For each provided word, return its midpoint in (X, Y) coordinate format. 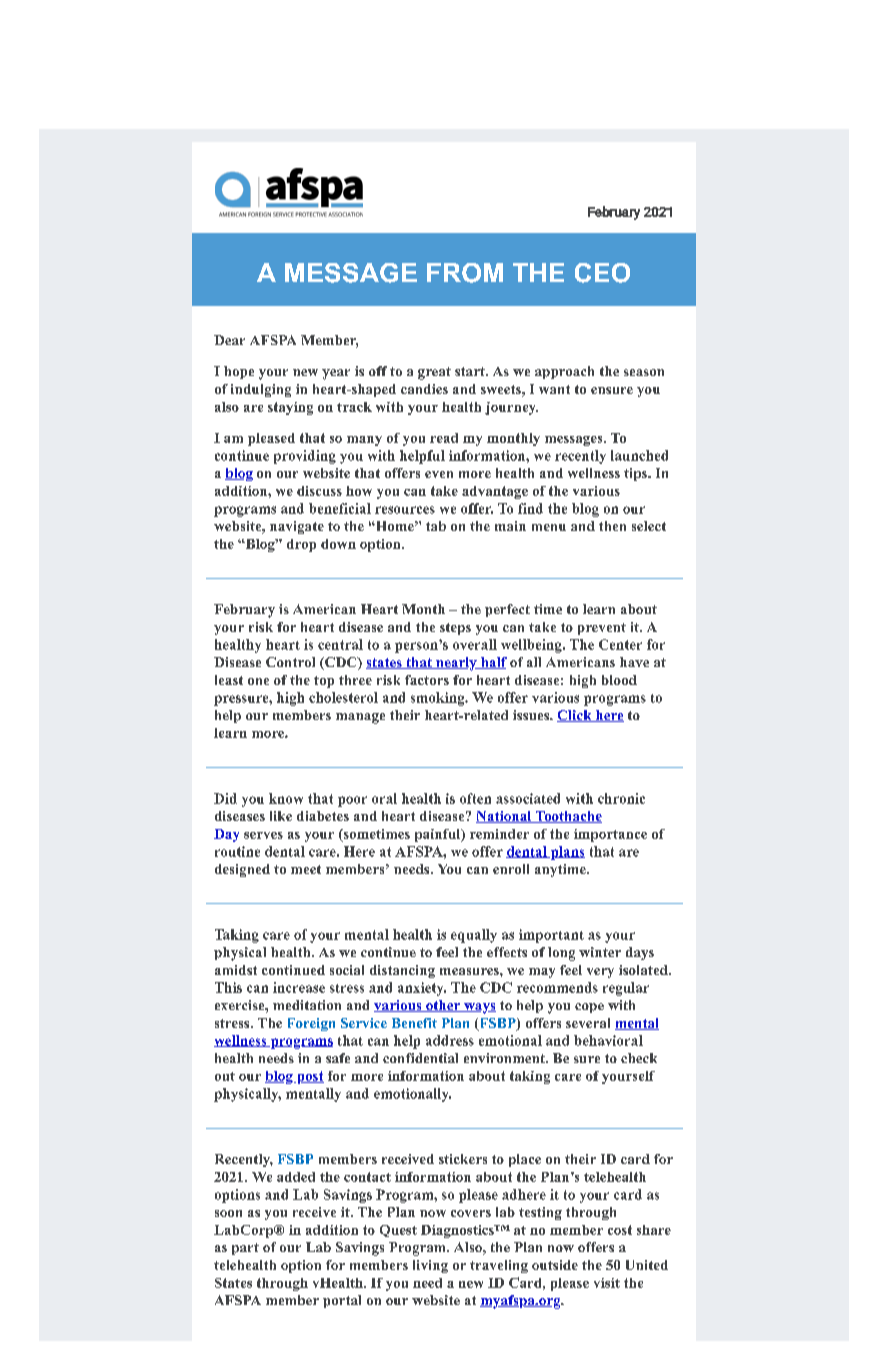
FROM (465, 273)
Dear (229, 340)
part (245, 1249)
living (430, 1266)
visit (607, 1283)
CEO (602, 273)
